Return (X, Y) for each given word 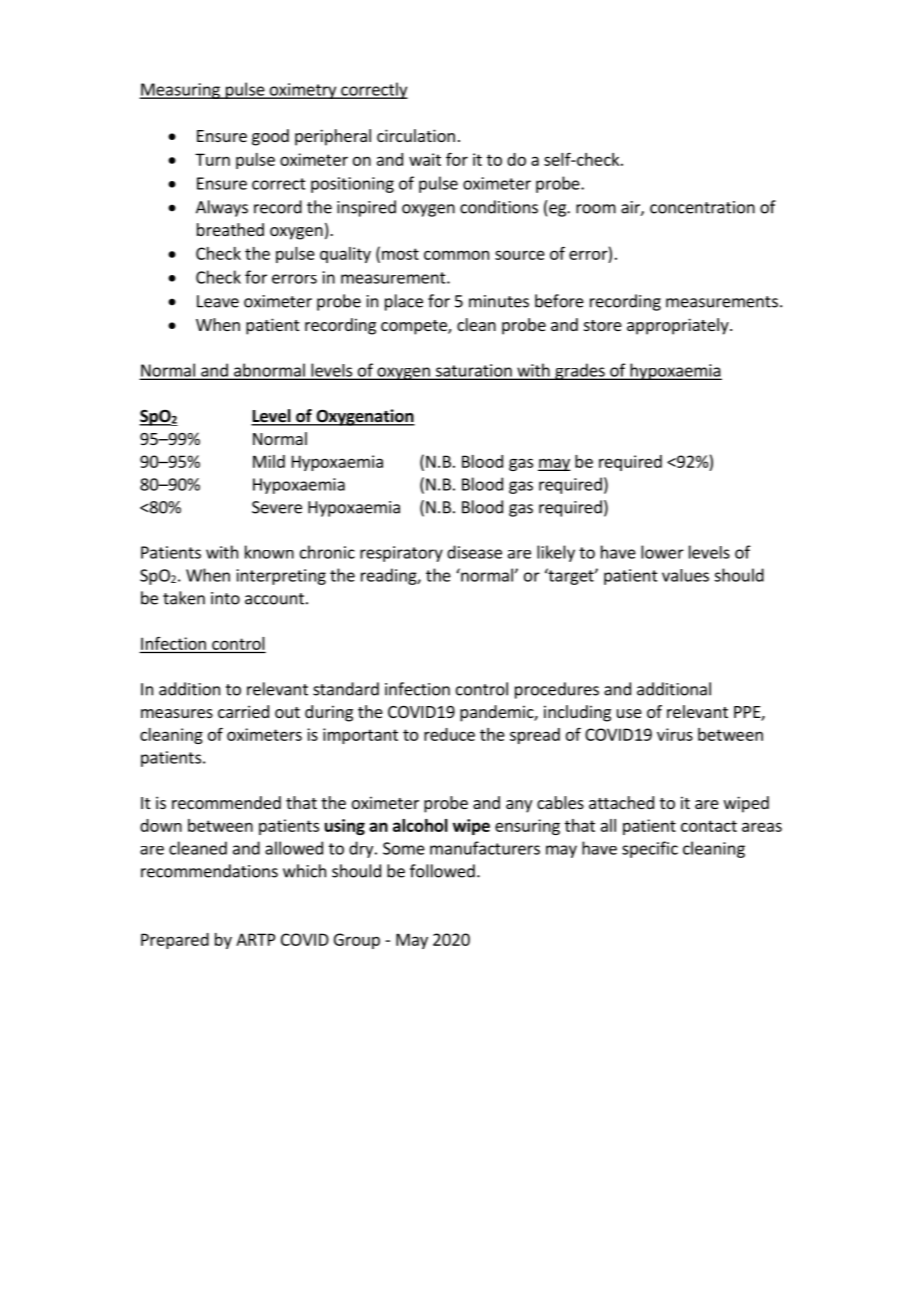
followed (442, 871)
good (270, 137)
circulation (416, 135)
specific (650, 849)
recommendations (209, 871)
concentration (702, 207)
